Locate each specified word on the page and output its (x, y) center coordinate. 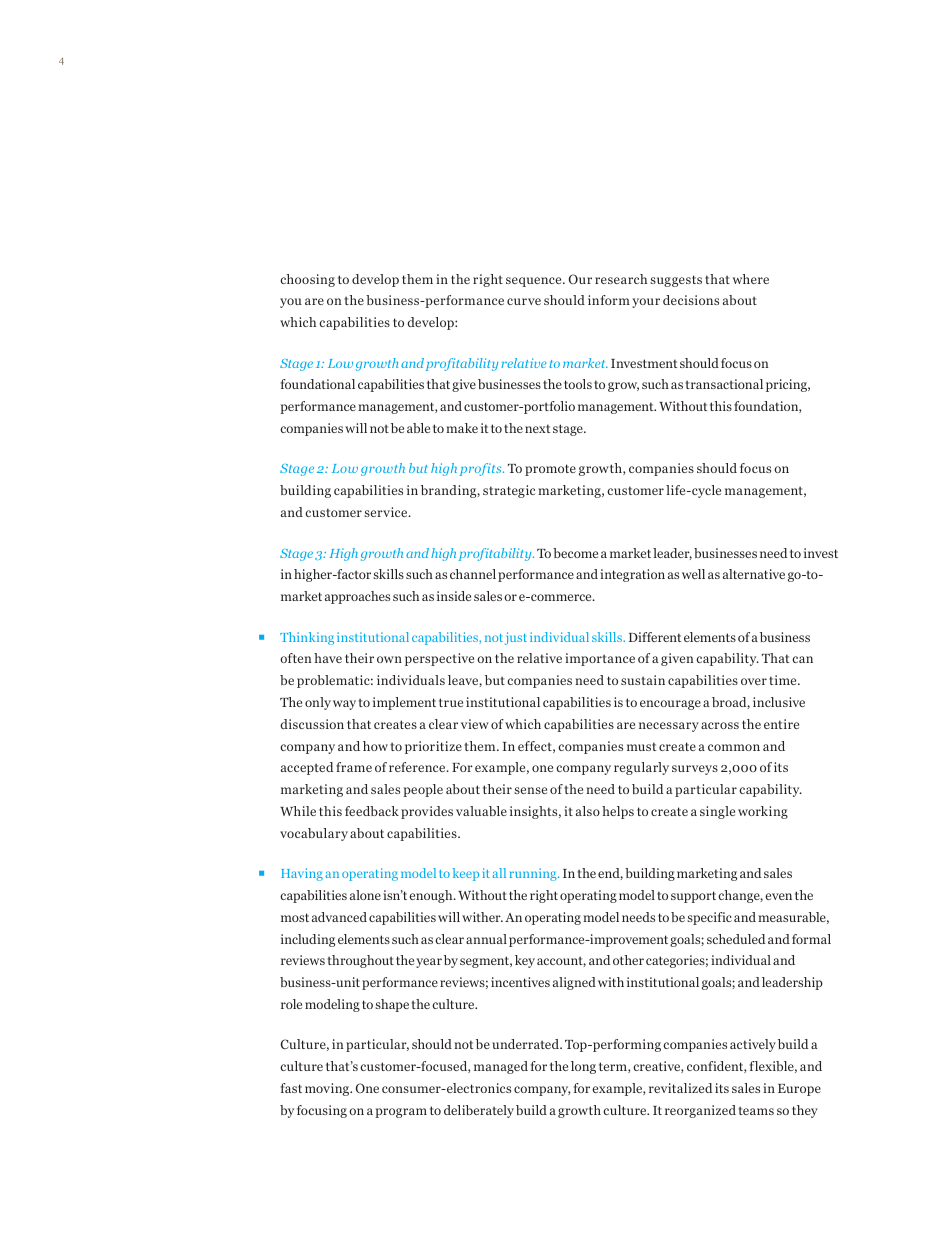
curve (524, 301)
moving (328, 1089)
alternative (754, 574)
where (751, 279)
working (763, 812)
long (583, 1067)
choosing (307, 280)
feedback (372, 811)
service (387, 512)
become (575, 553)
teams (756, 1110)
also (588, 811)
